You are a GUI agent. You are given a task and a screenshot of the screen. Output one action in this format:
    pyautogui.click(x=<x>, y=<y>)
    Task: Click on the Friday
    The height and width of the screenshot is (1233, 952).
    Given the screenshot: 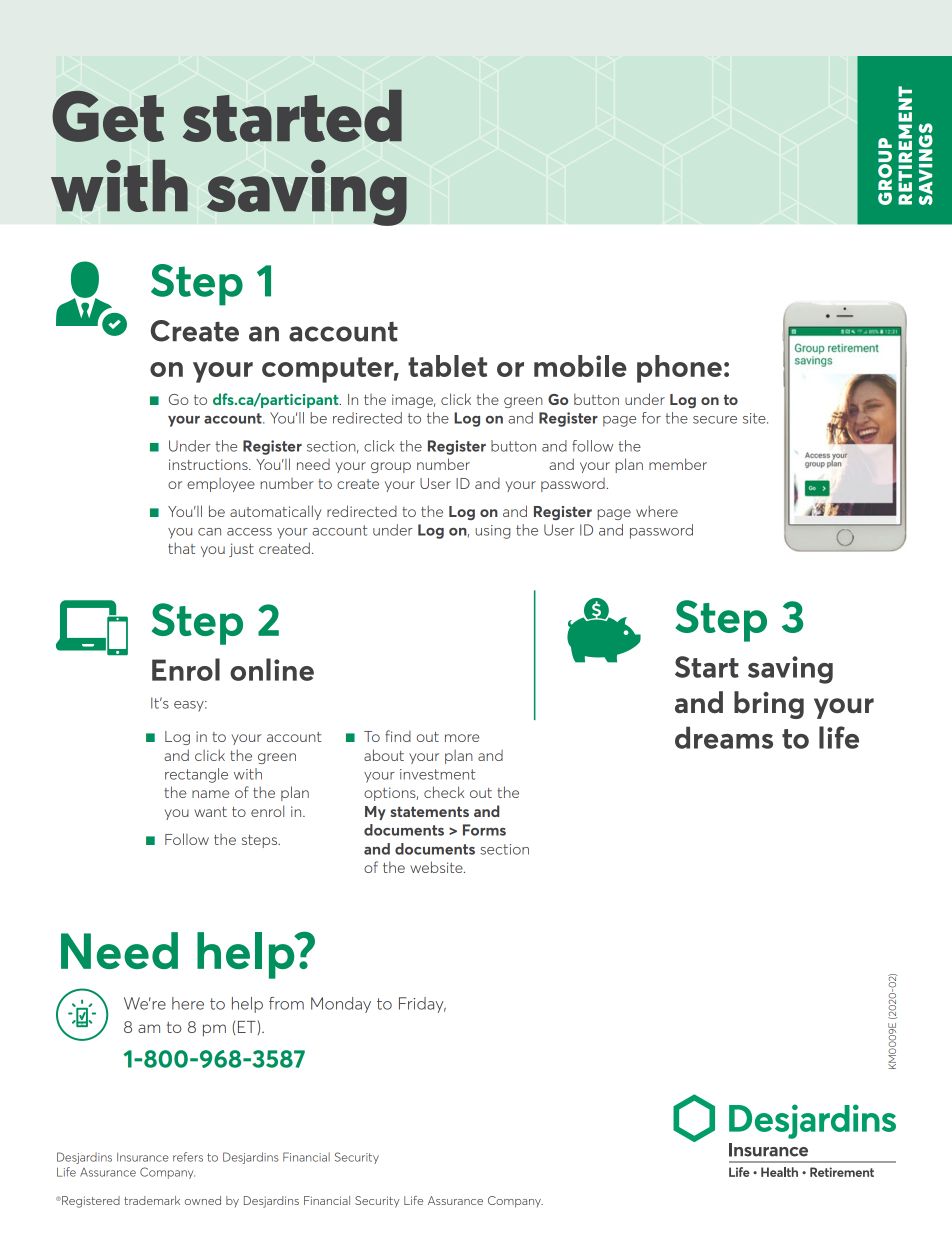 What is the action you would take?
    pyautogui.click(x=422, y=1005)
